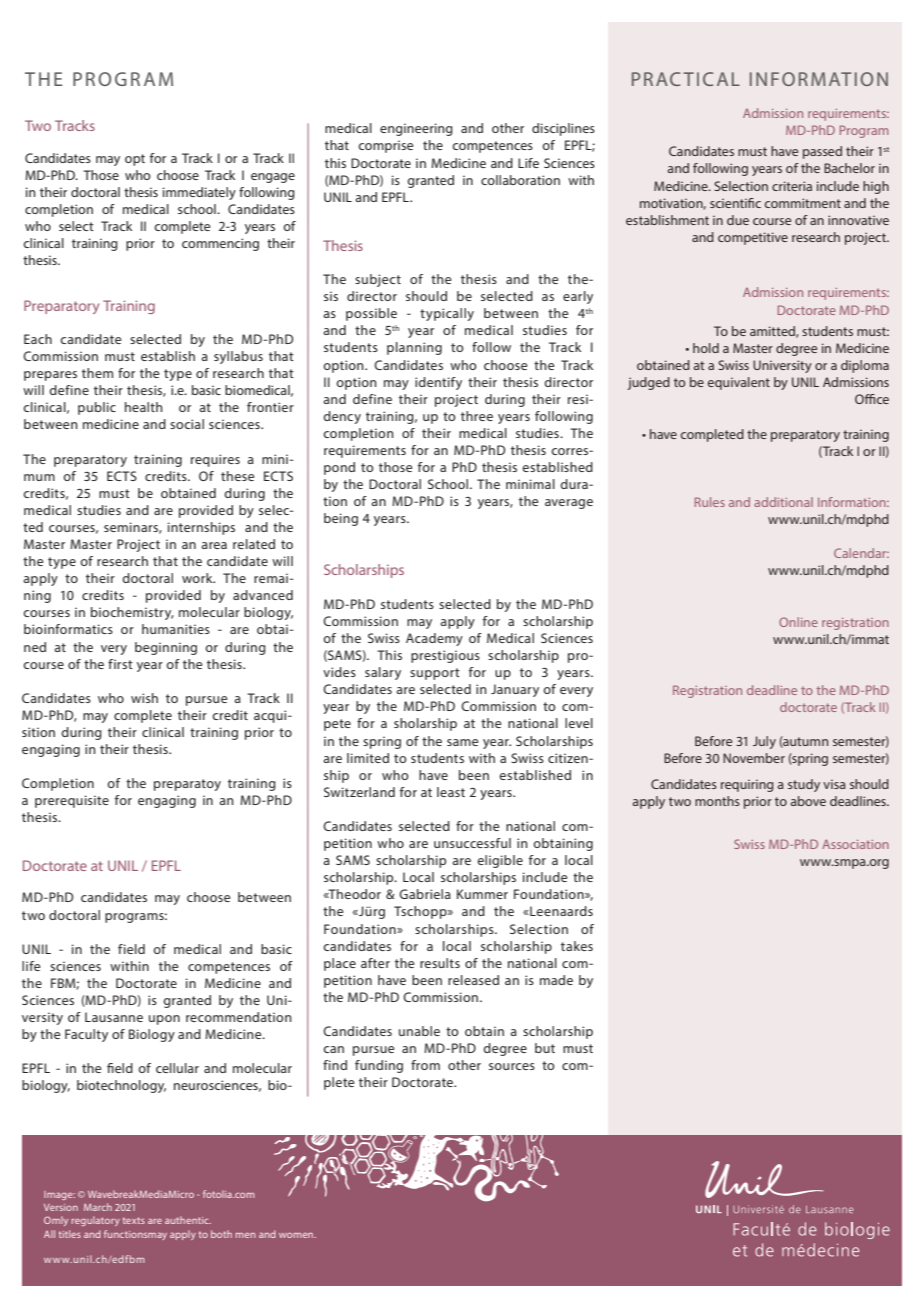  I want to click on them, so click(97, 373).
